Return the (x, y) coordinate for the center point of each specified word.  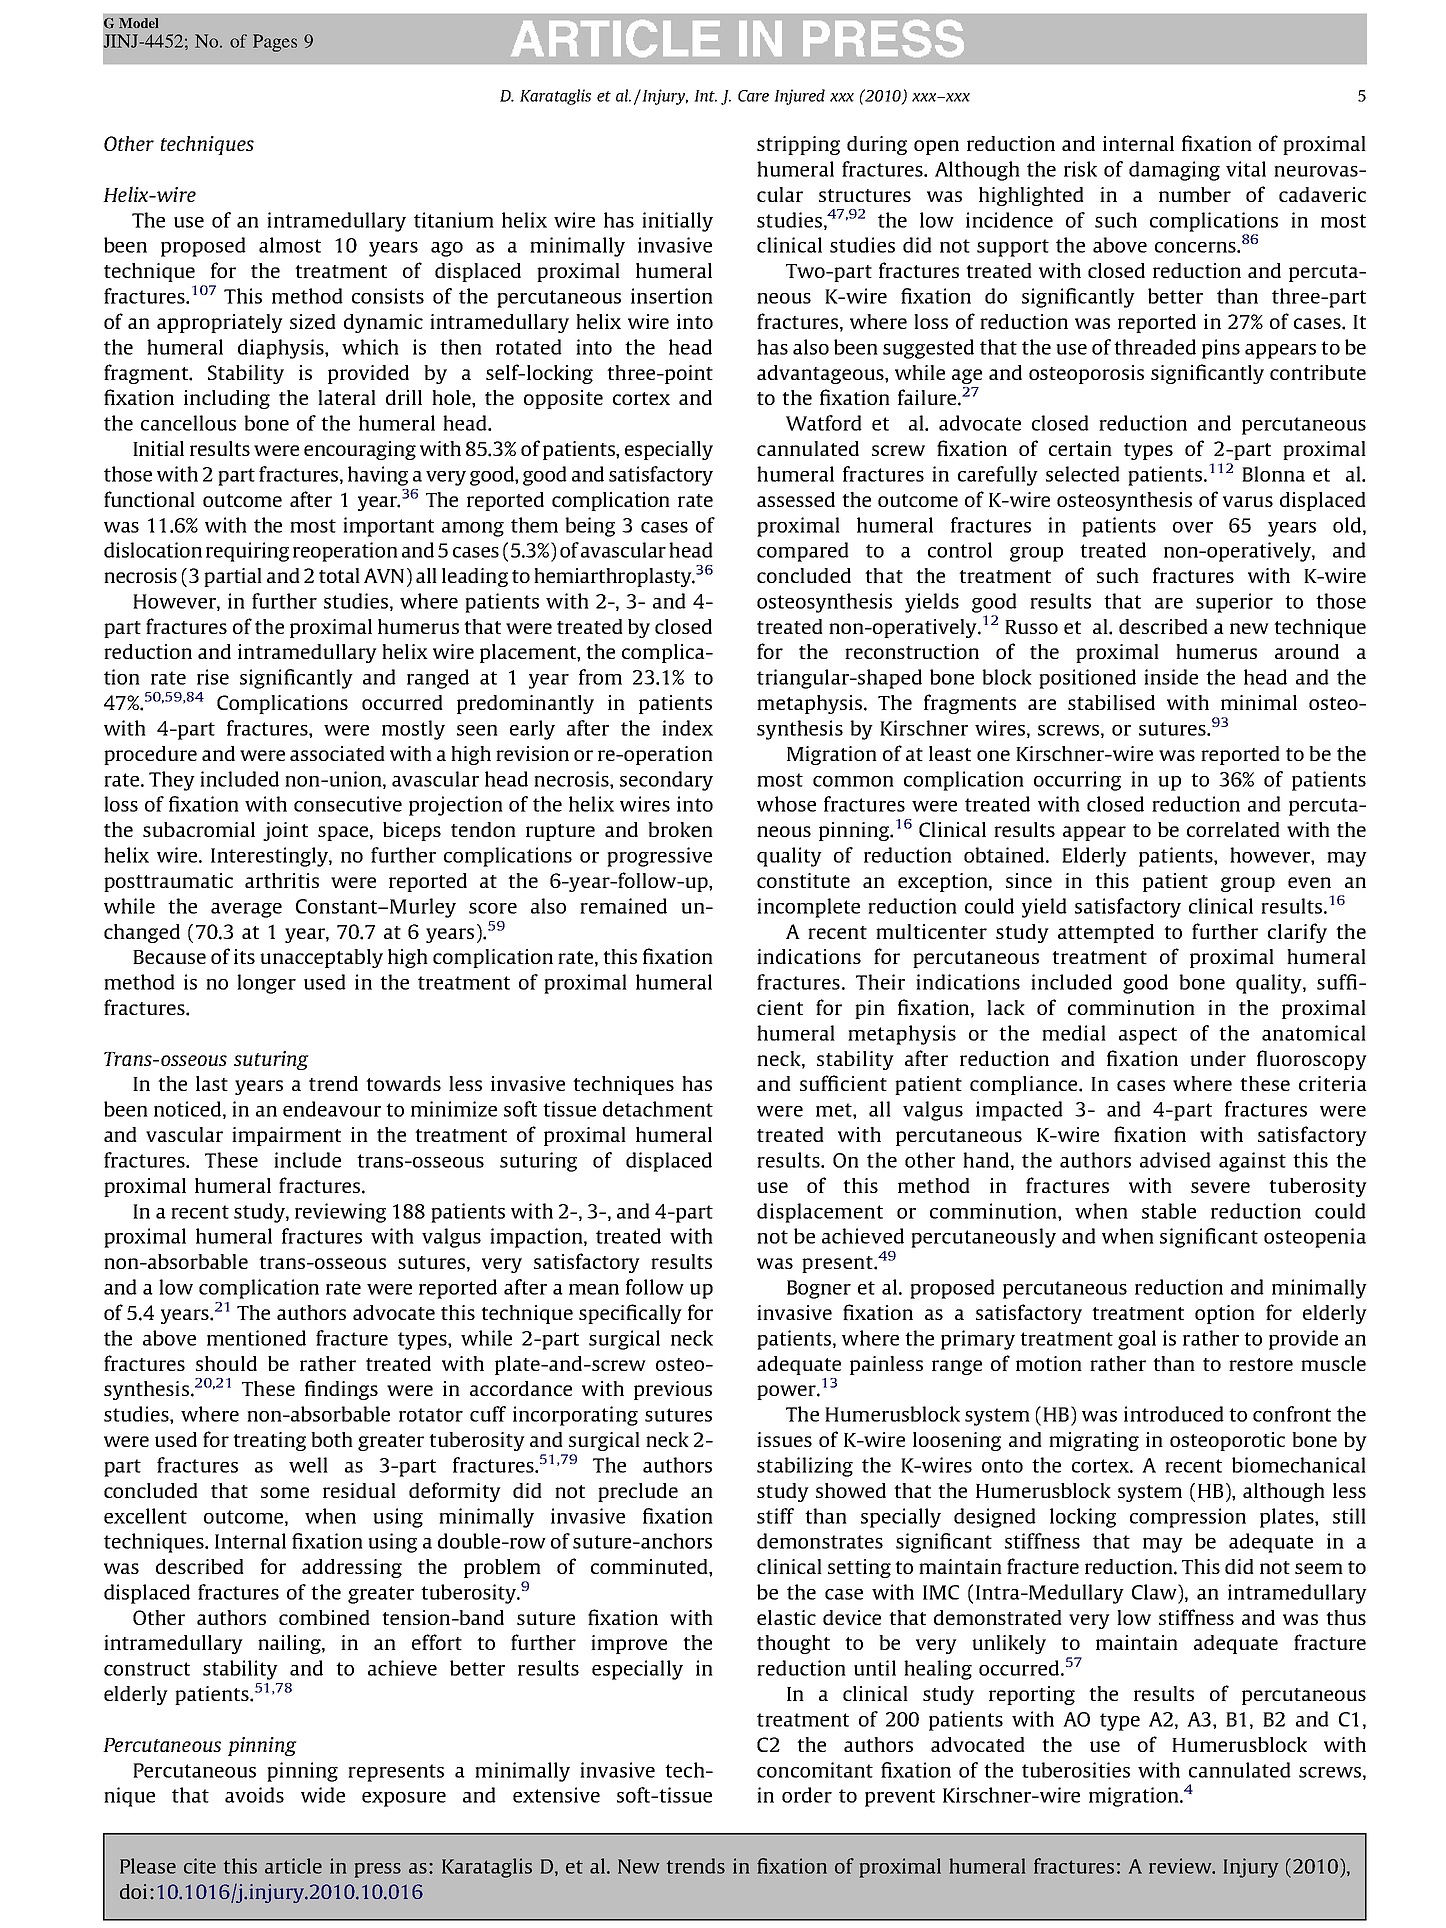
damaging (1174, 171)
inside (1171, 677)
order (807, 1795)
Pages (275, 43)
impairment (286, 1136)
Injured (799, 97)
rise (213, 677)
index (687, 728)
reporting (1032, 1695)
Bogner (819, 1289)
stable (1169, 1211)
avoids (254, 1795)
